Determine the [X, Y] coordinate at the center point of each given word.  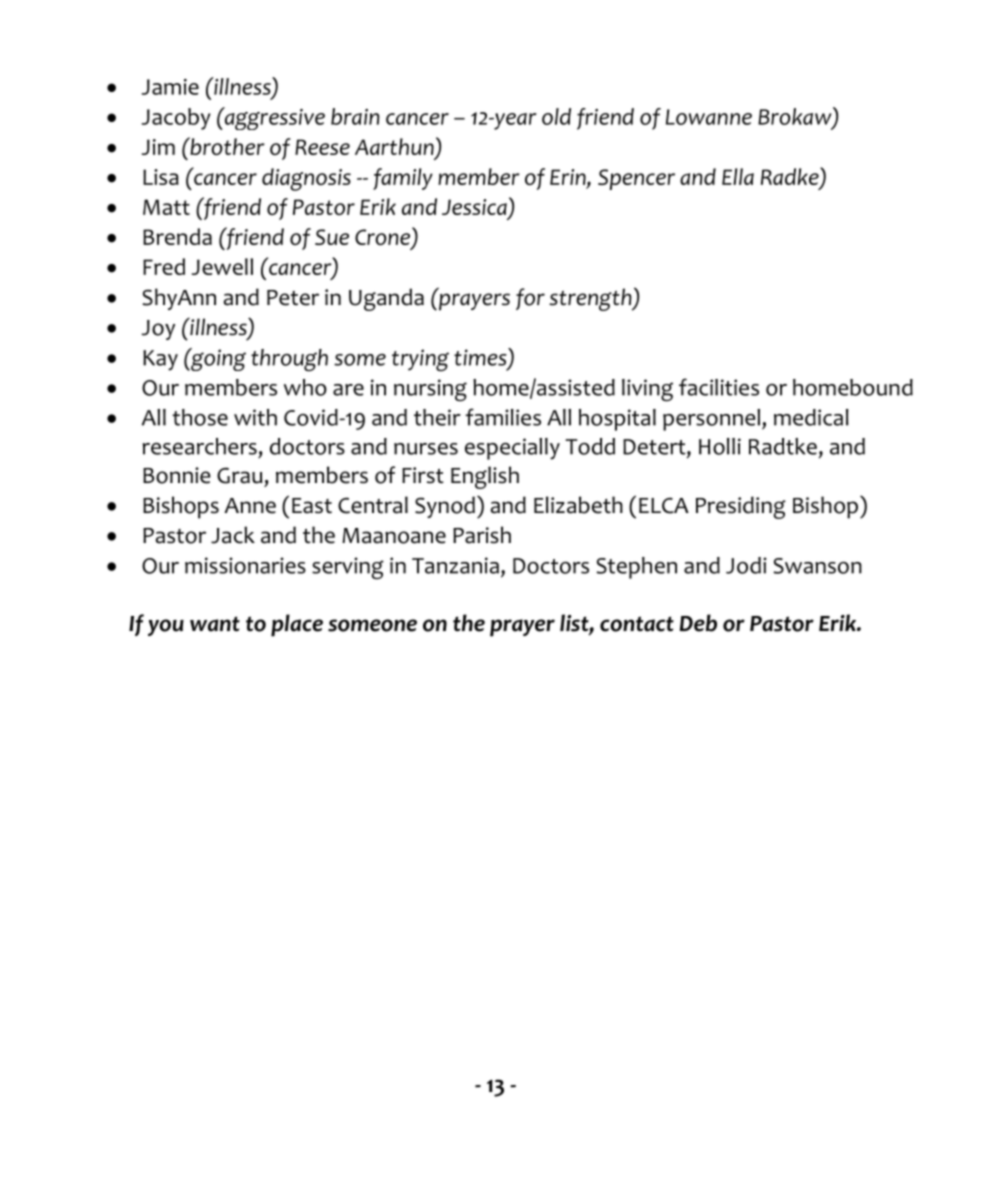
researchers [199, 446]
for [530, 299]
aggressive [273, 118]
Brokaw [796, 117]
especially [512, 449]
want [215, 624]
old [556, 116]
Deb [698, 623]
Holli [720, 446]
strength [591, 299]
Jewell [222, 266]
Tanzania [455, 565]
